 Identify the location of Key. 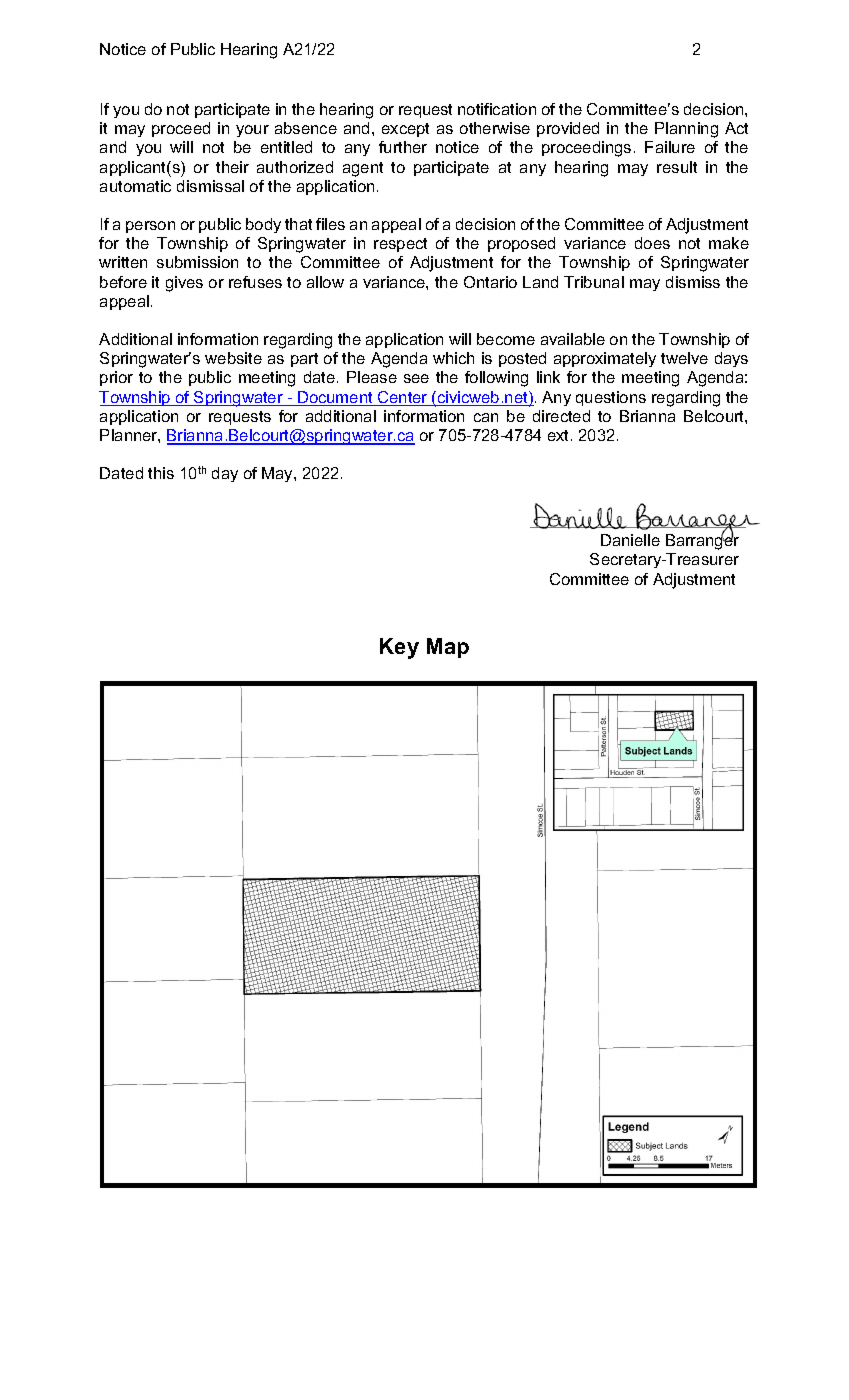
(399, 648).
